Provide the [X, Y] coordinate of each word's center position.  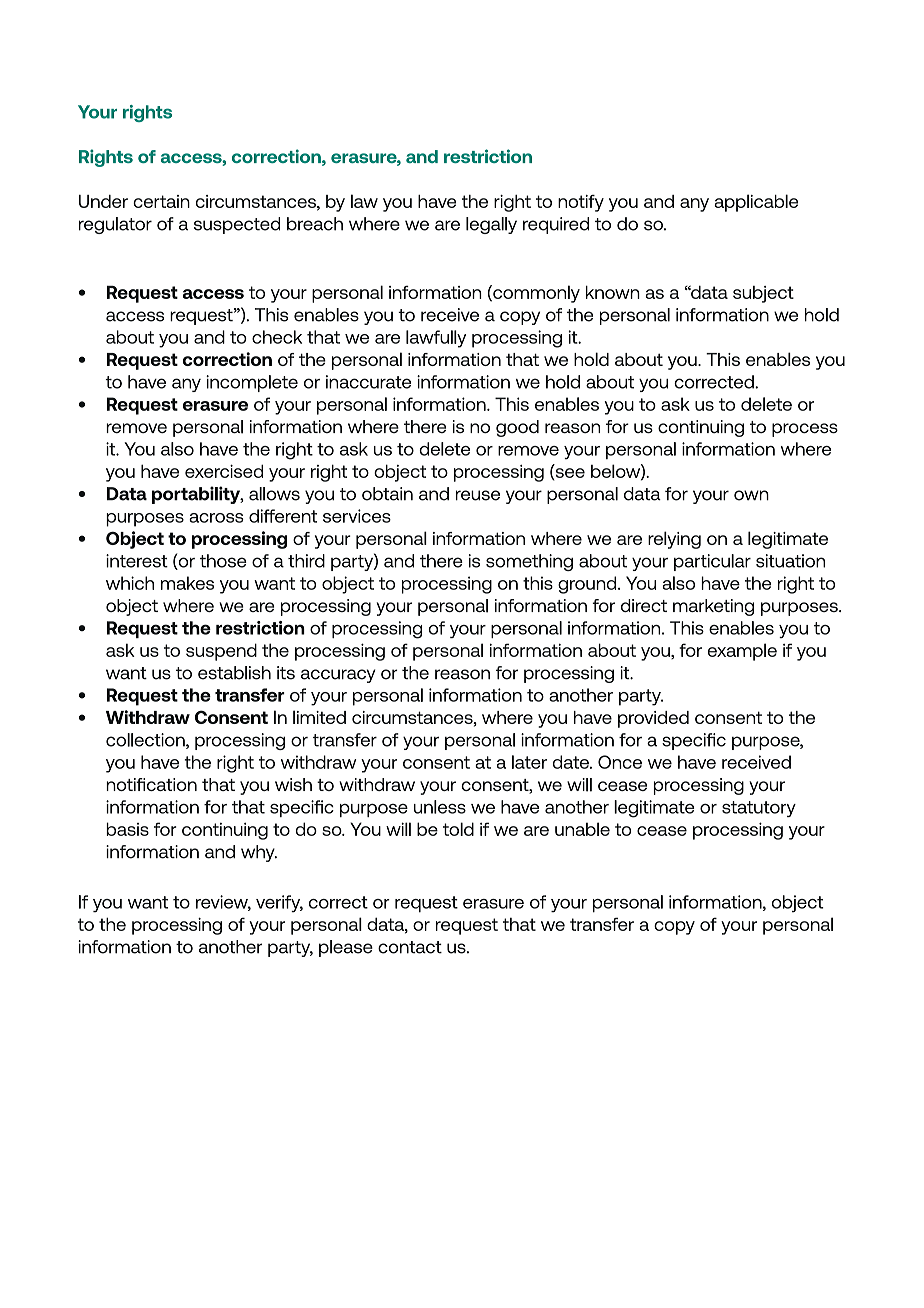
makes [187, 583]
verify [279, 903]
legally [491, 225]
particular [712, 562]
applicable [756, 203]
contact [410, 947]
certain [161, 201]
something [529, 562]
